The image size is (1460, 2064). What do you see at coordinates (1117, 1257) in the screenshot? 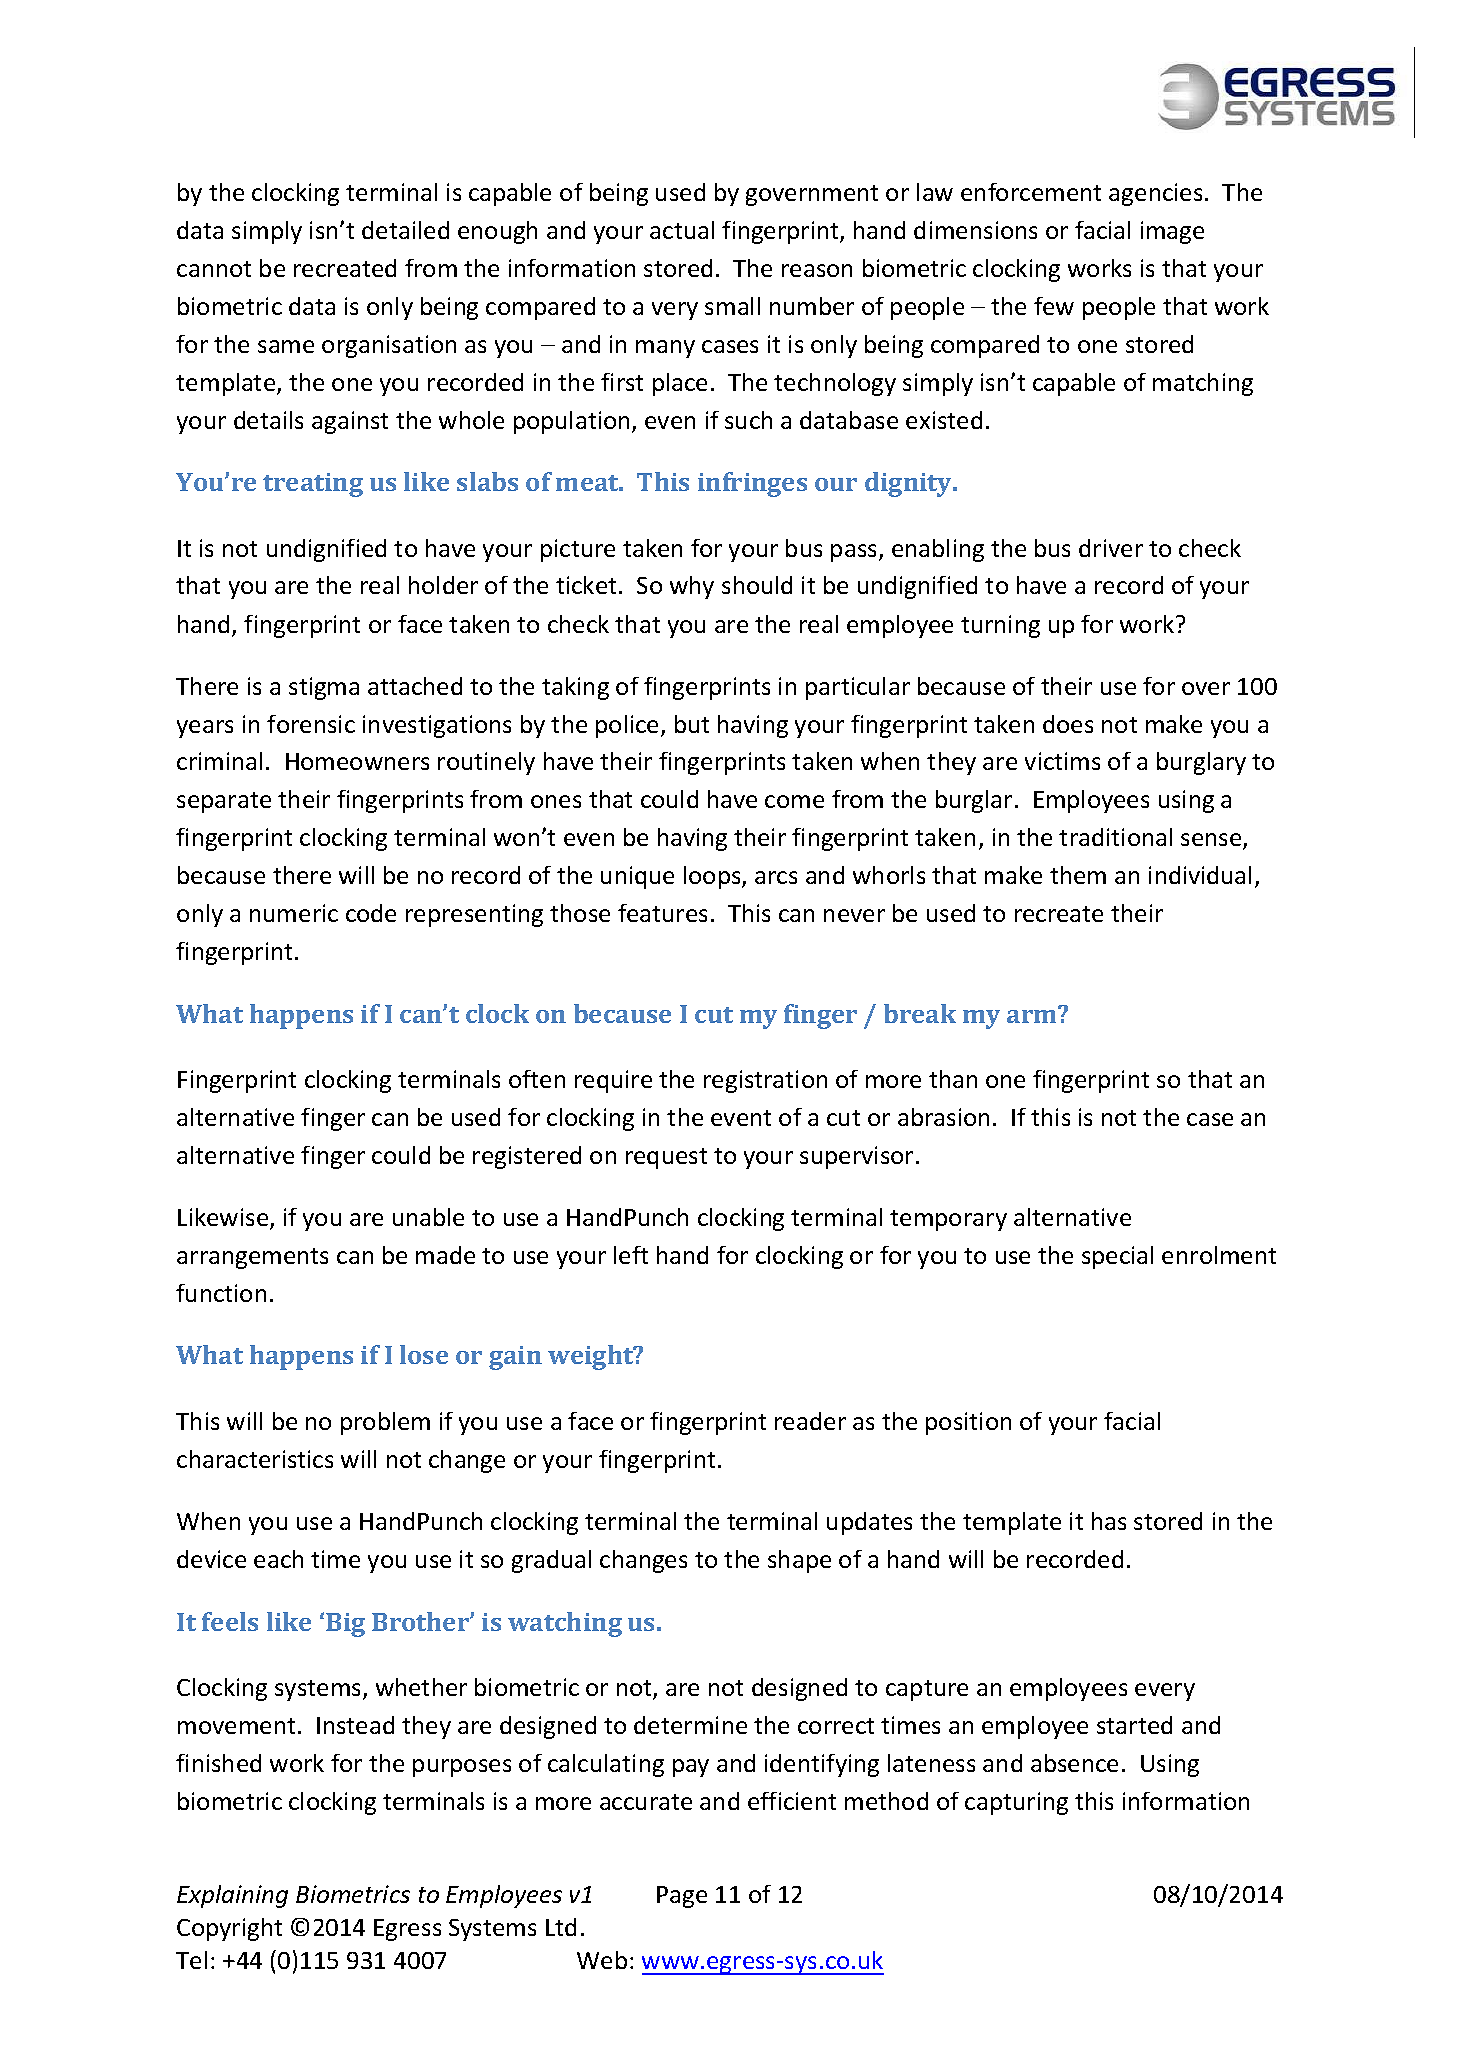
I see `special` at bounding box center [1117, 1257].
